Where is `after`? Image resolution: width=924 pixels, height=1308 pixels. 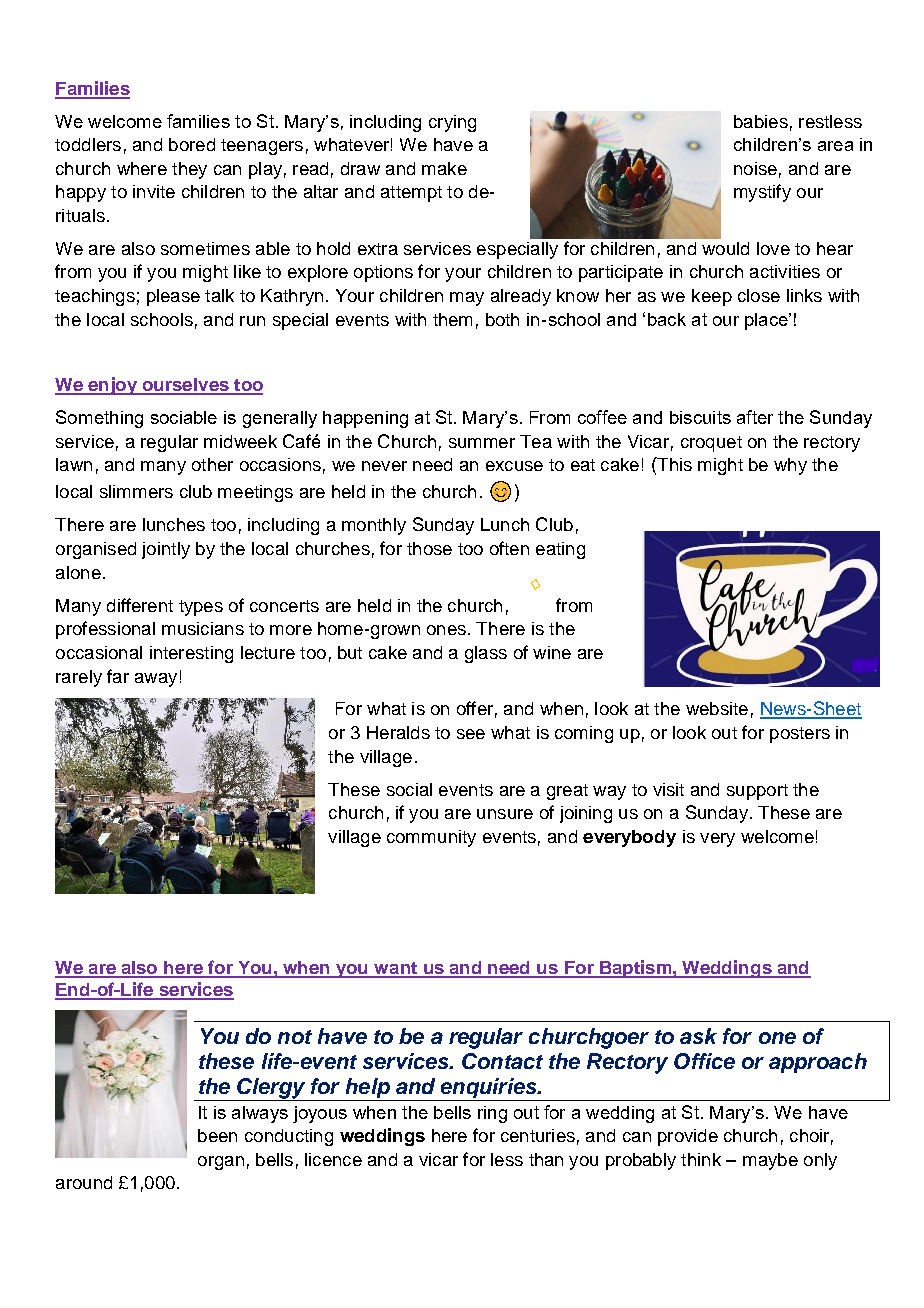 after is located at coordinates (755, 417).
